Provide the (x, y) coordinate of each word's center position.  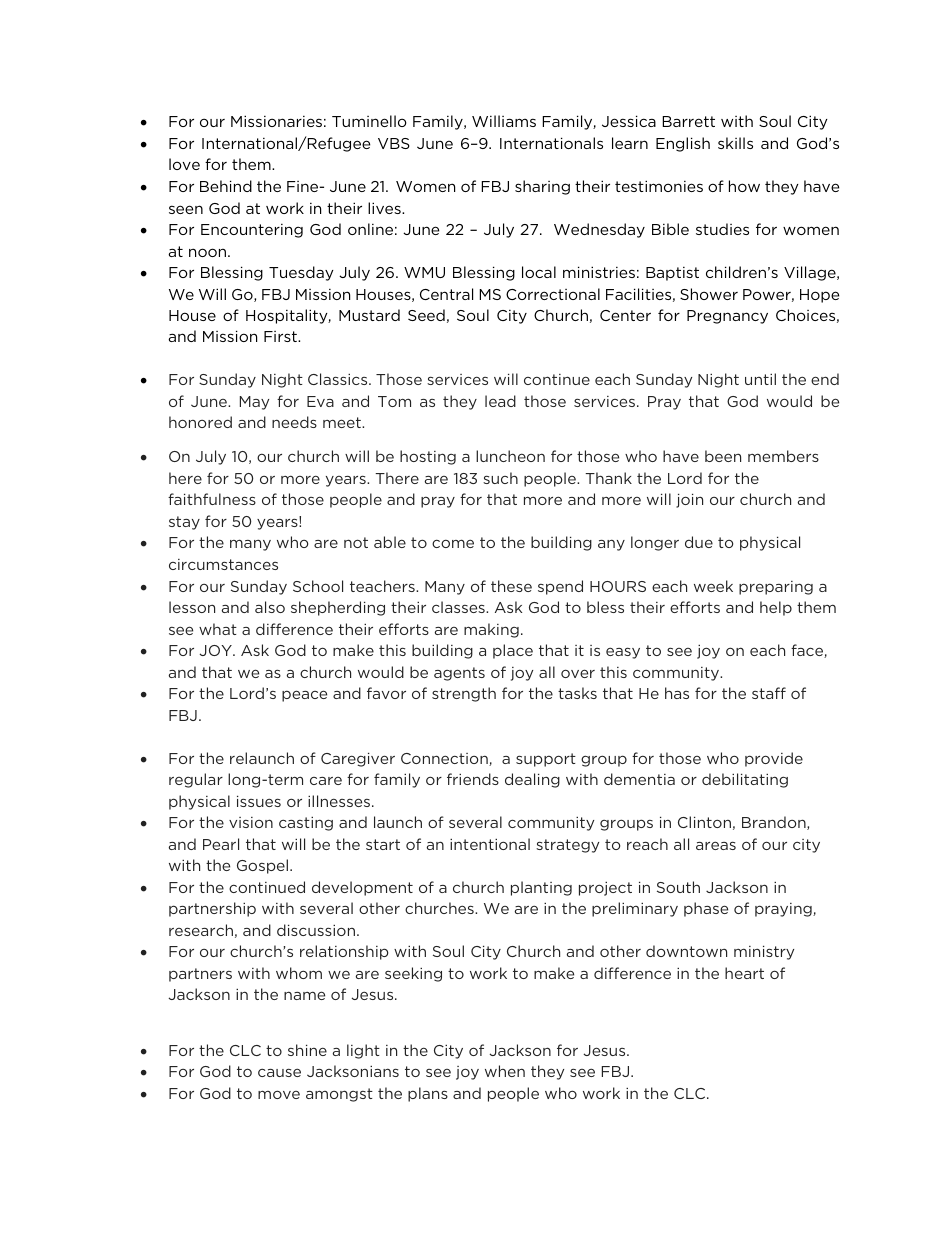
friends (473, 779)
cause (279, 1072)
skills (735, 143)
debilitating (745, 780)
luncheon (510, 456)
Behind (226, 186)
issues (259, 801)
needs (294, 422)
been (723, 456)
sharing (542, 187)
